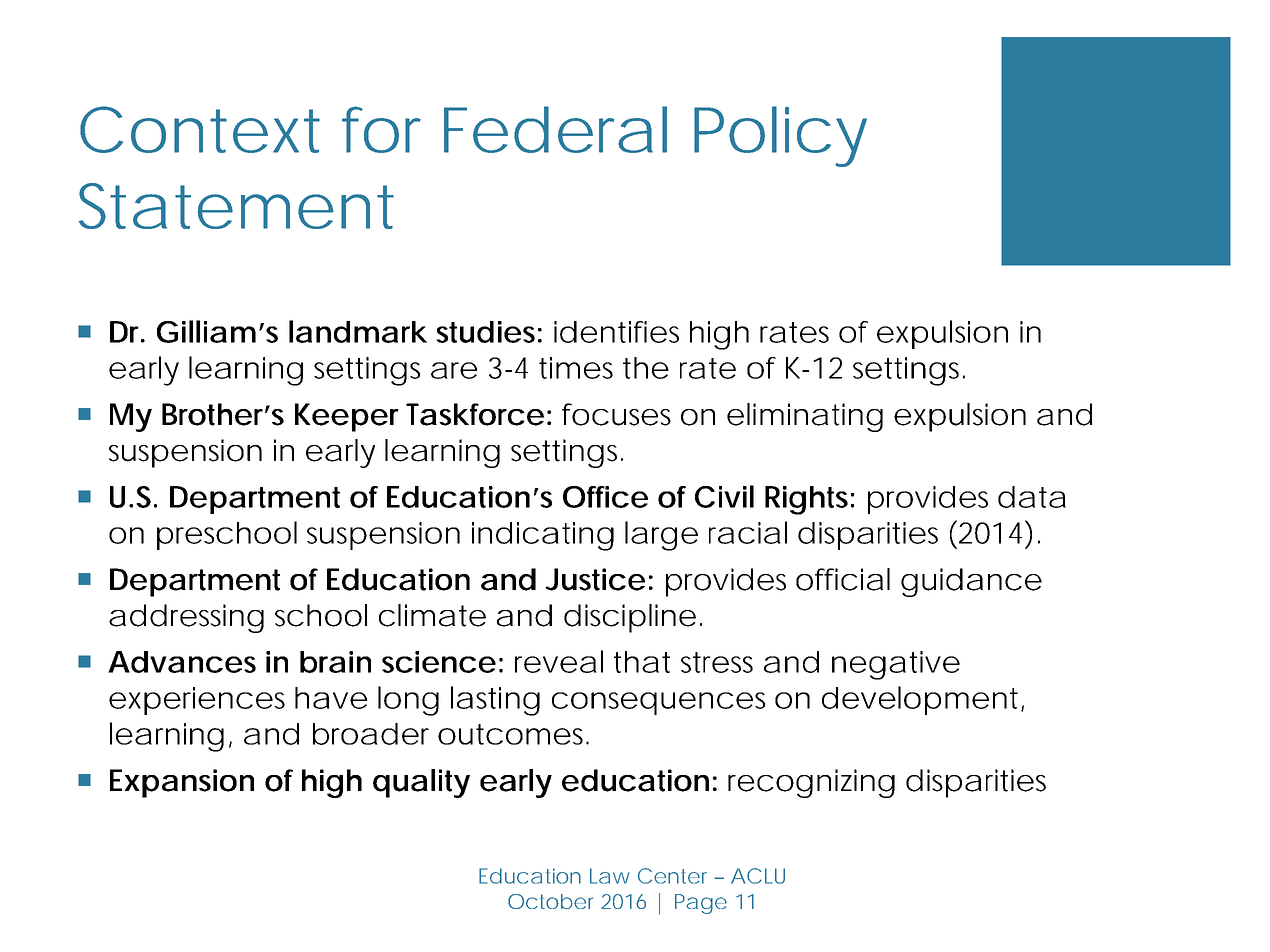 This screenshot has width=1270, height=952. What do you see at coordinates (658, 703) in the screenshot?
I see `consequences` at bounding box center [658, 703].
